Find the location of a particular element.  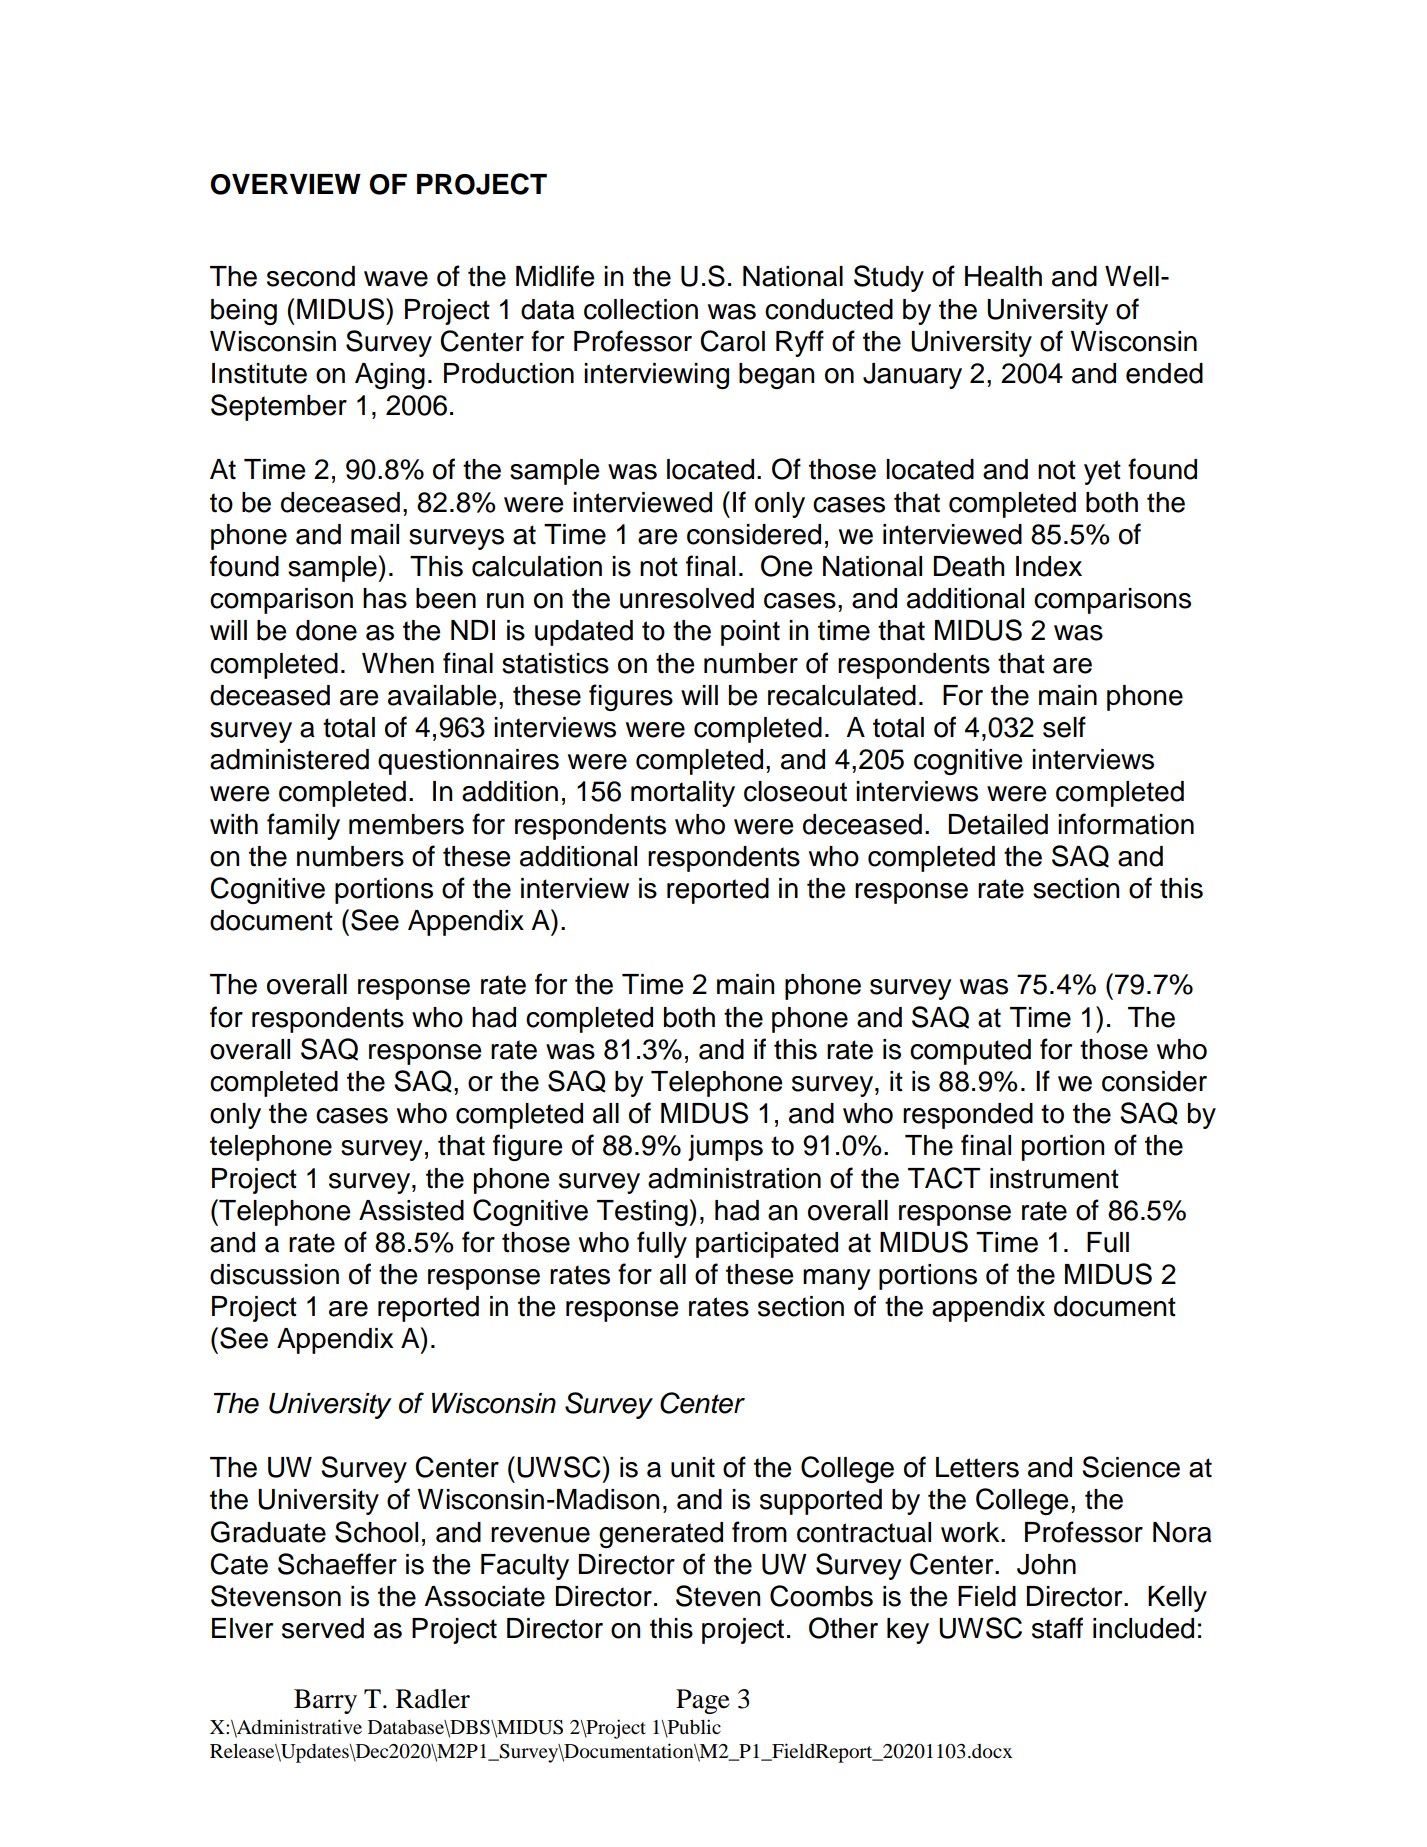

family is located at coordinates (303, 826).
